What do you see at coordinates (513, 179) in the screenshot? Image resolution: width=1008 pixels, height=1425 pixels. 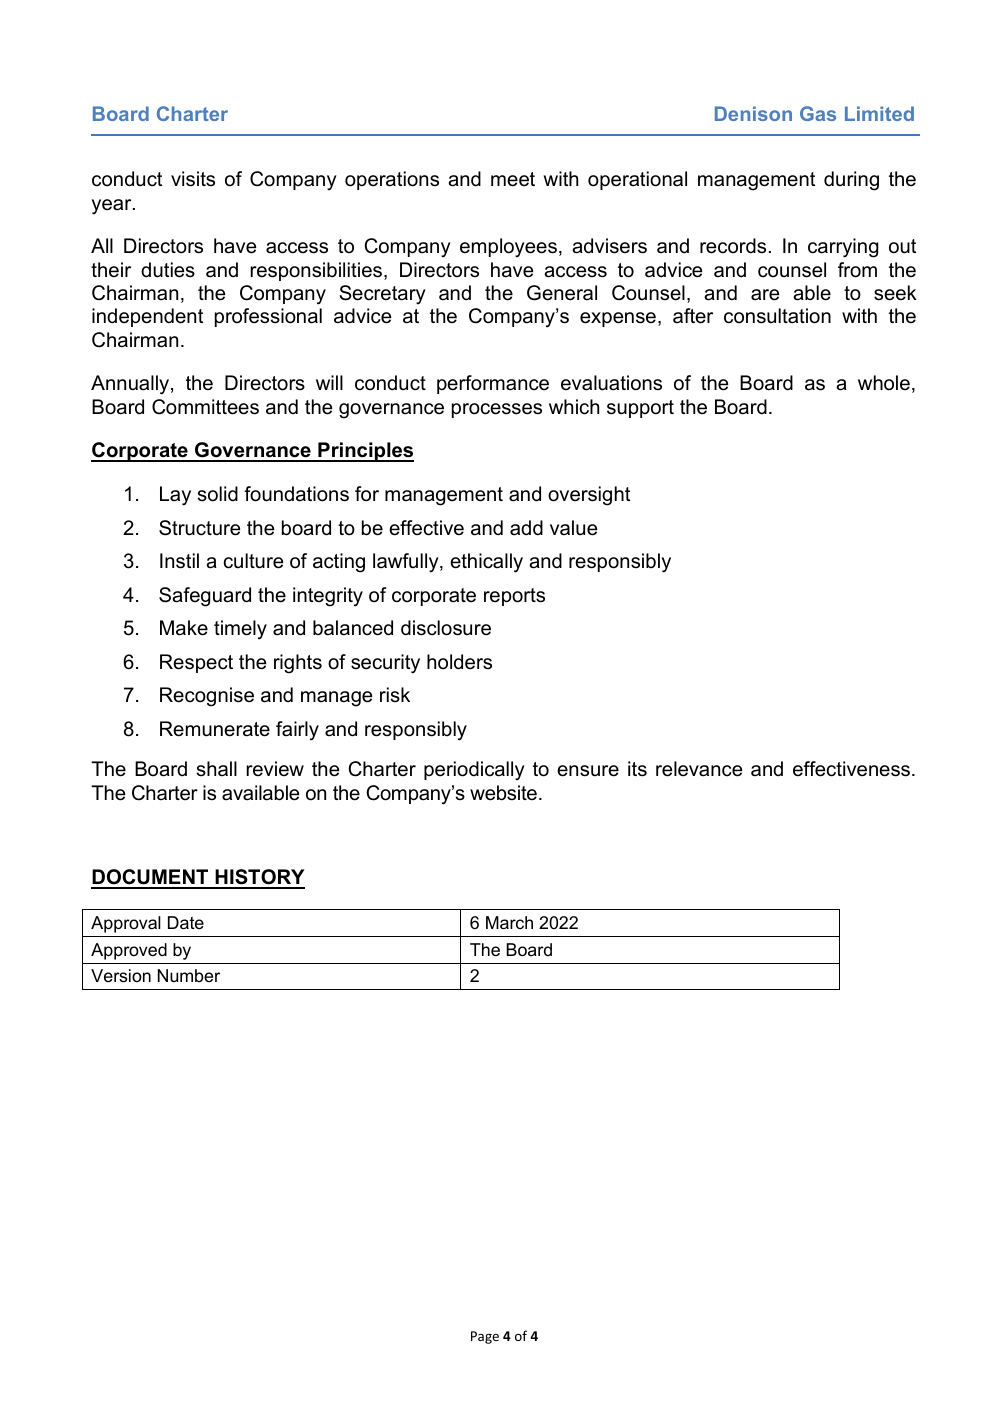 I see `meet` at bounding box center [513, 179].
